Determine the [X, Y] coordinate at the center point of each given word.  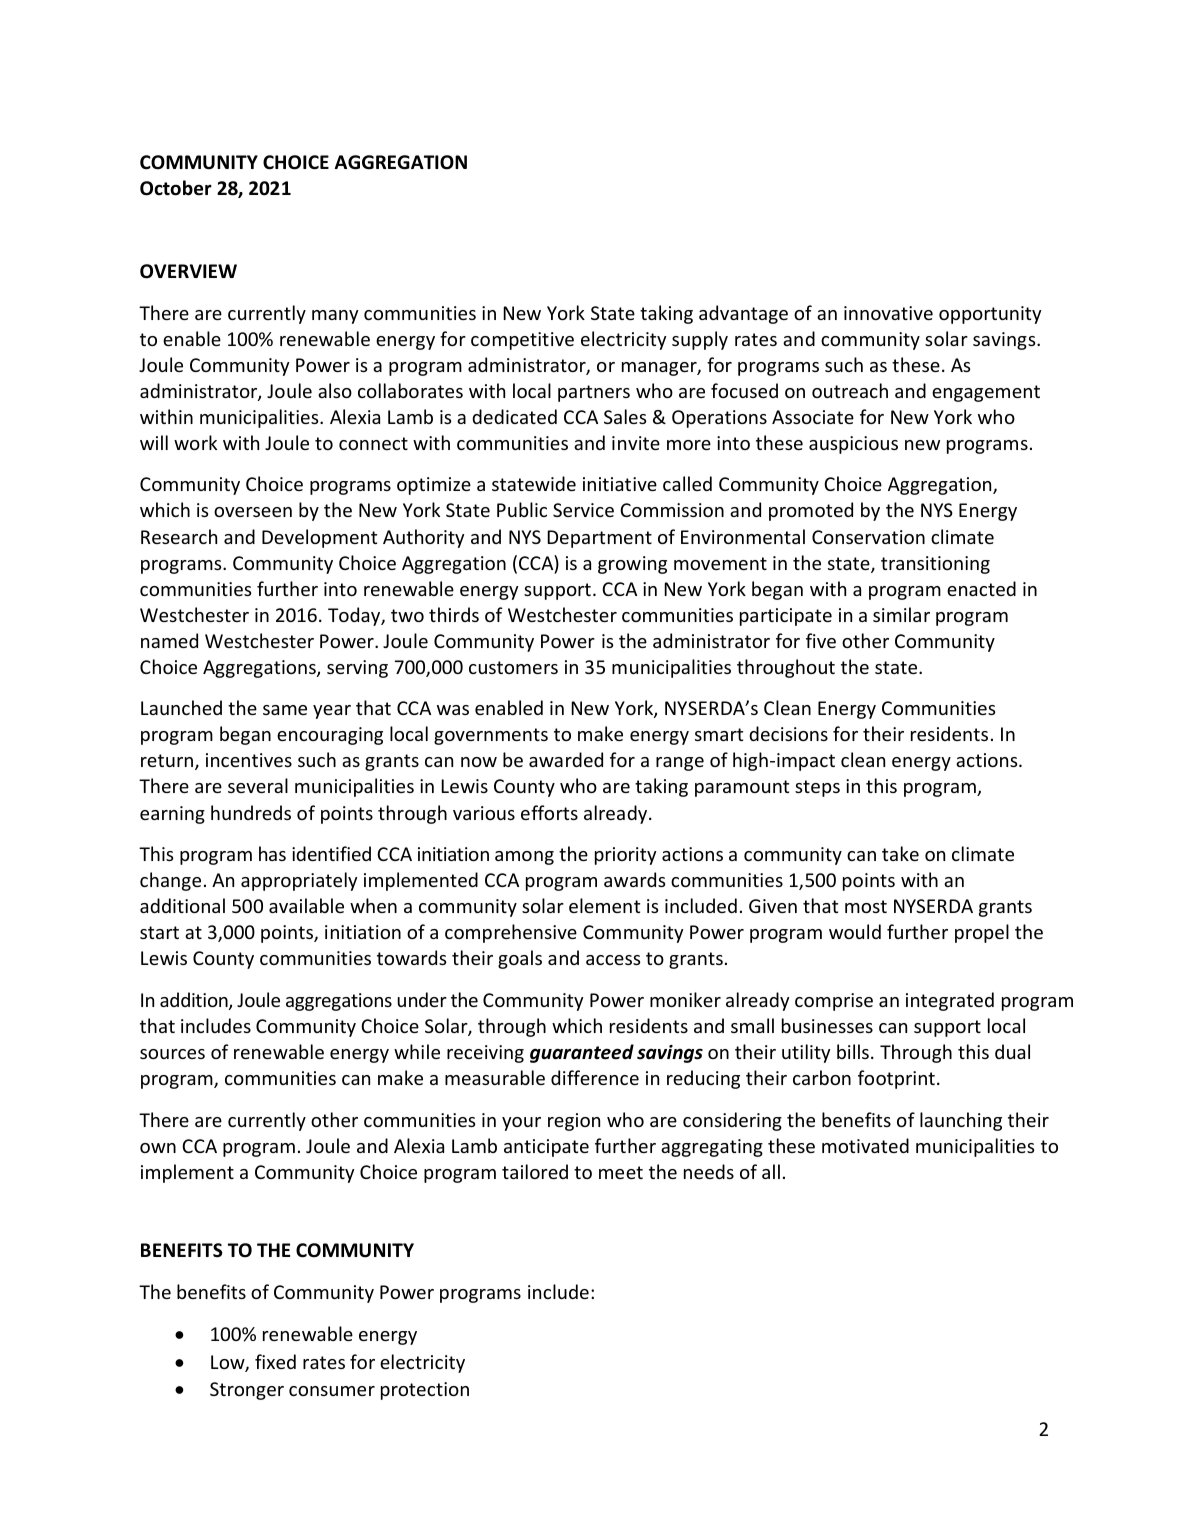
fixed [275, 1361]
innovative [888, 313]
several [258, 785]
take [900, 853]
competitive [522, 341]
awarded [566, 759]
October [176, 188]
